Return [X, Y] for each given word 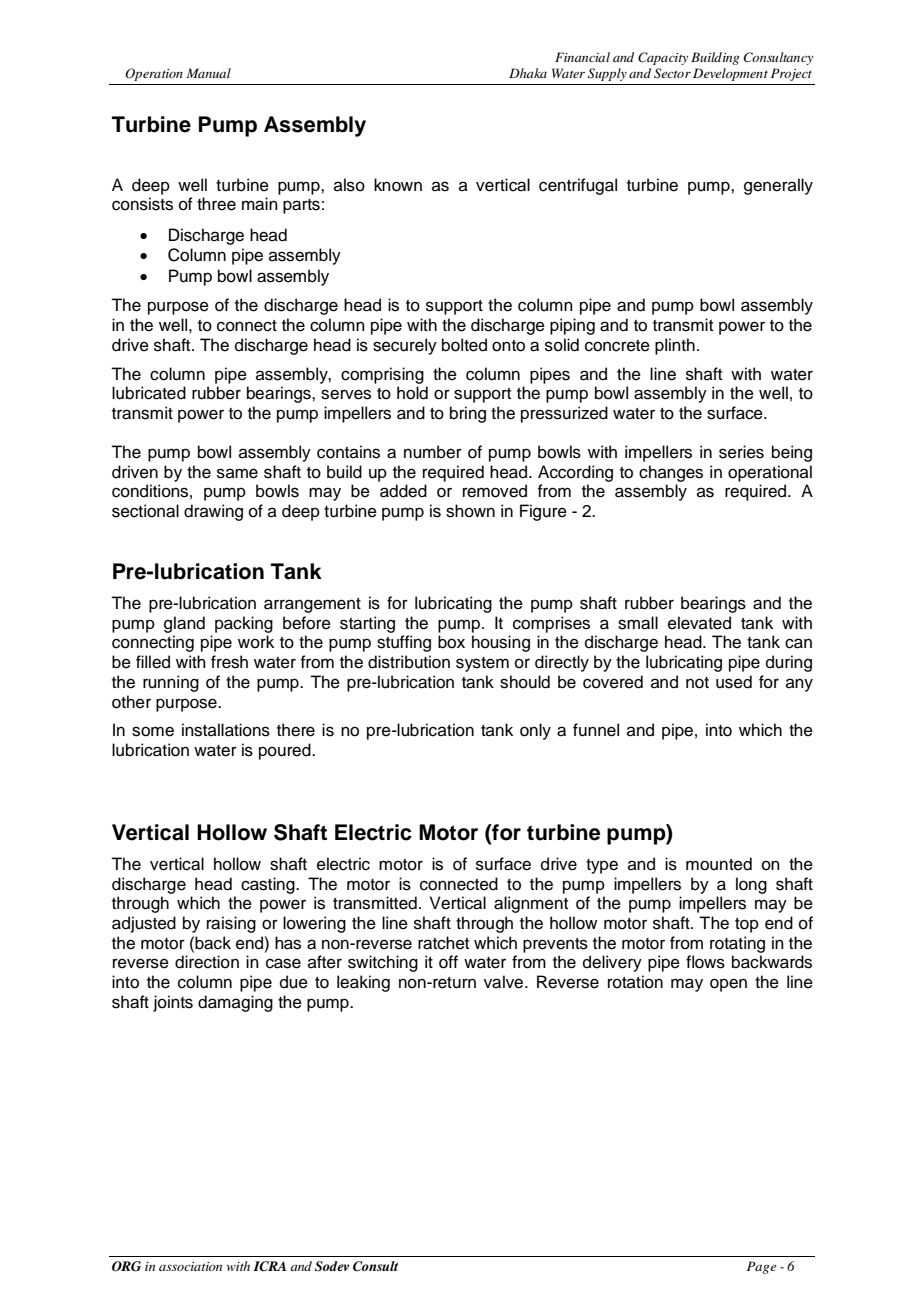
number [433, 452]
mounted [719, 864]
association [190, 1266]
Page [761, 1267]
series [741, 452]
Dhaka [528, 73]
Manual [208, 73]
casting [269, 885]
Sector [672, 73]
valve [505, 982]
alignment [531, 904]
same [237, 473]
